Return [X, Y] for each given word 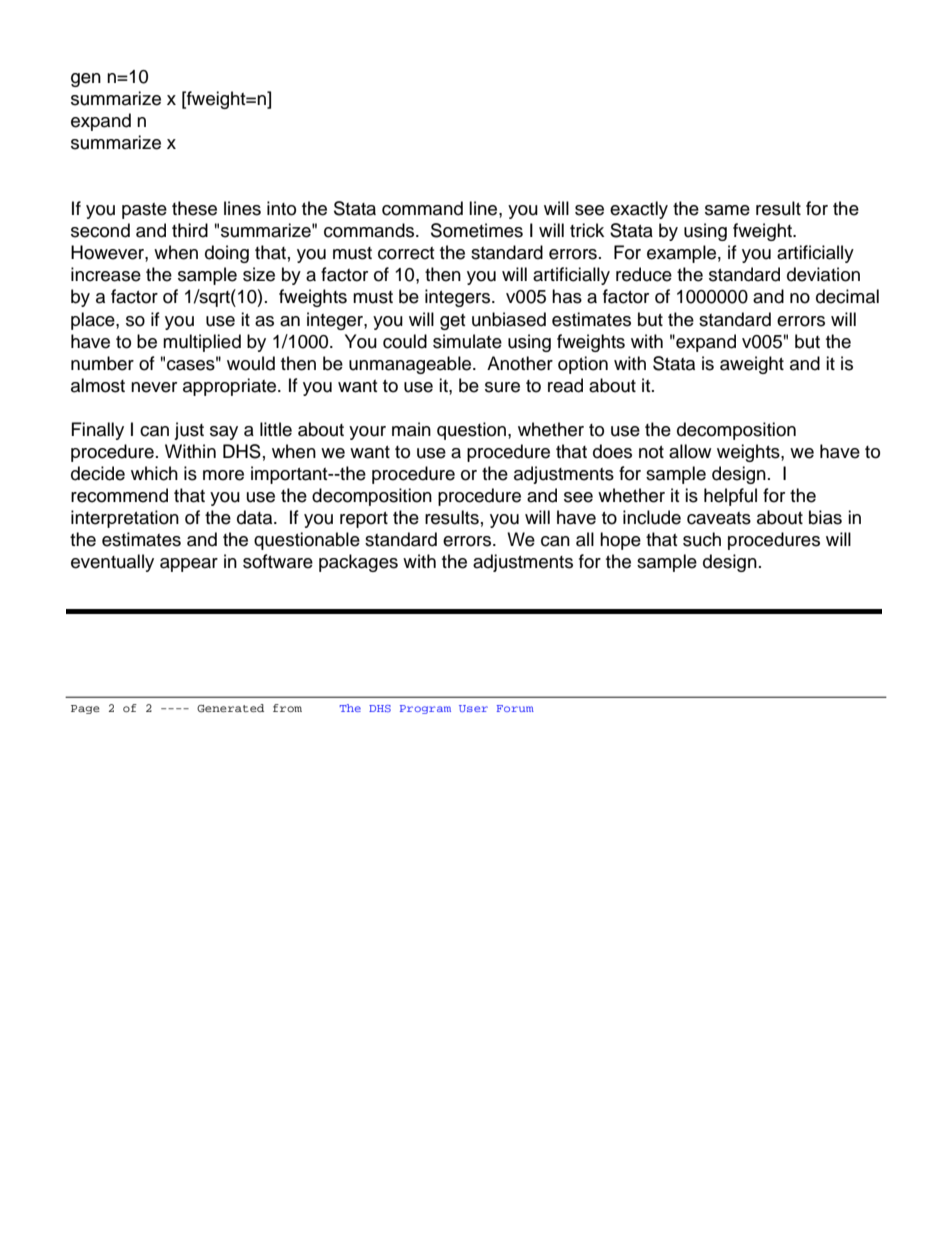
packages [358, 563]
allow [690, 451]
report [364, 520]
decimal [847, 296]
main [411, 429]
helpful [730, 497]
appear [189, 565]
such [702, 539]
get [452, 322]
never [154, 387]
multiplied [202, 343]
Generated [230, 708]
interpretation [125, 519]
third [190, 230]
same [727, 210]
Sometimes [477, 230]
